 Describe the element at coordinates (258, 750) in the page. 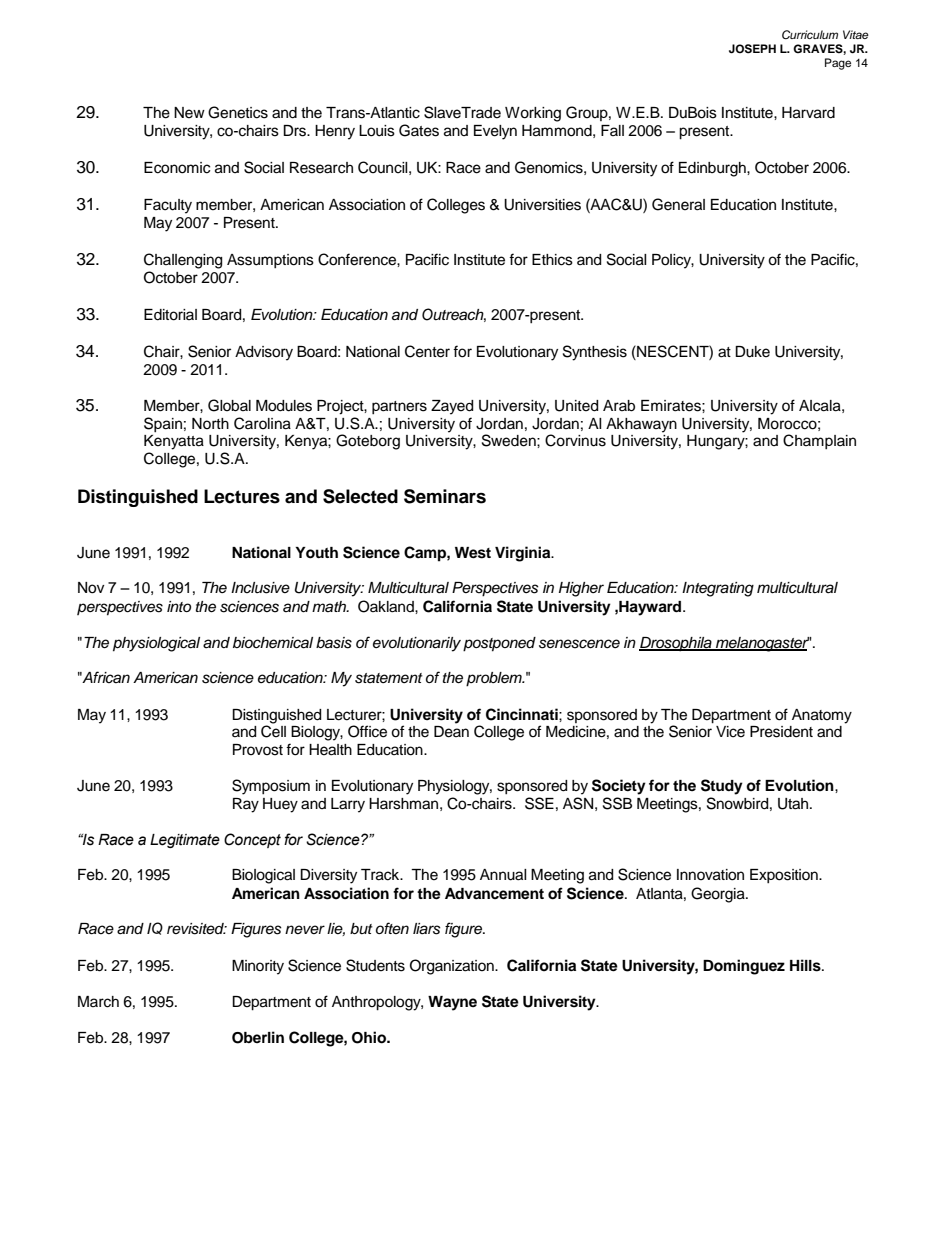

I see `Provost` at that location.
